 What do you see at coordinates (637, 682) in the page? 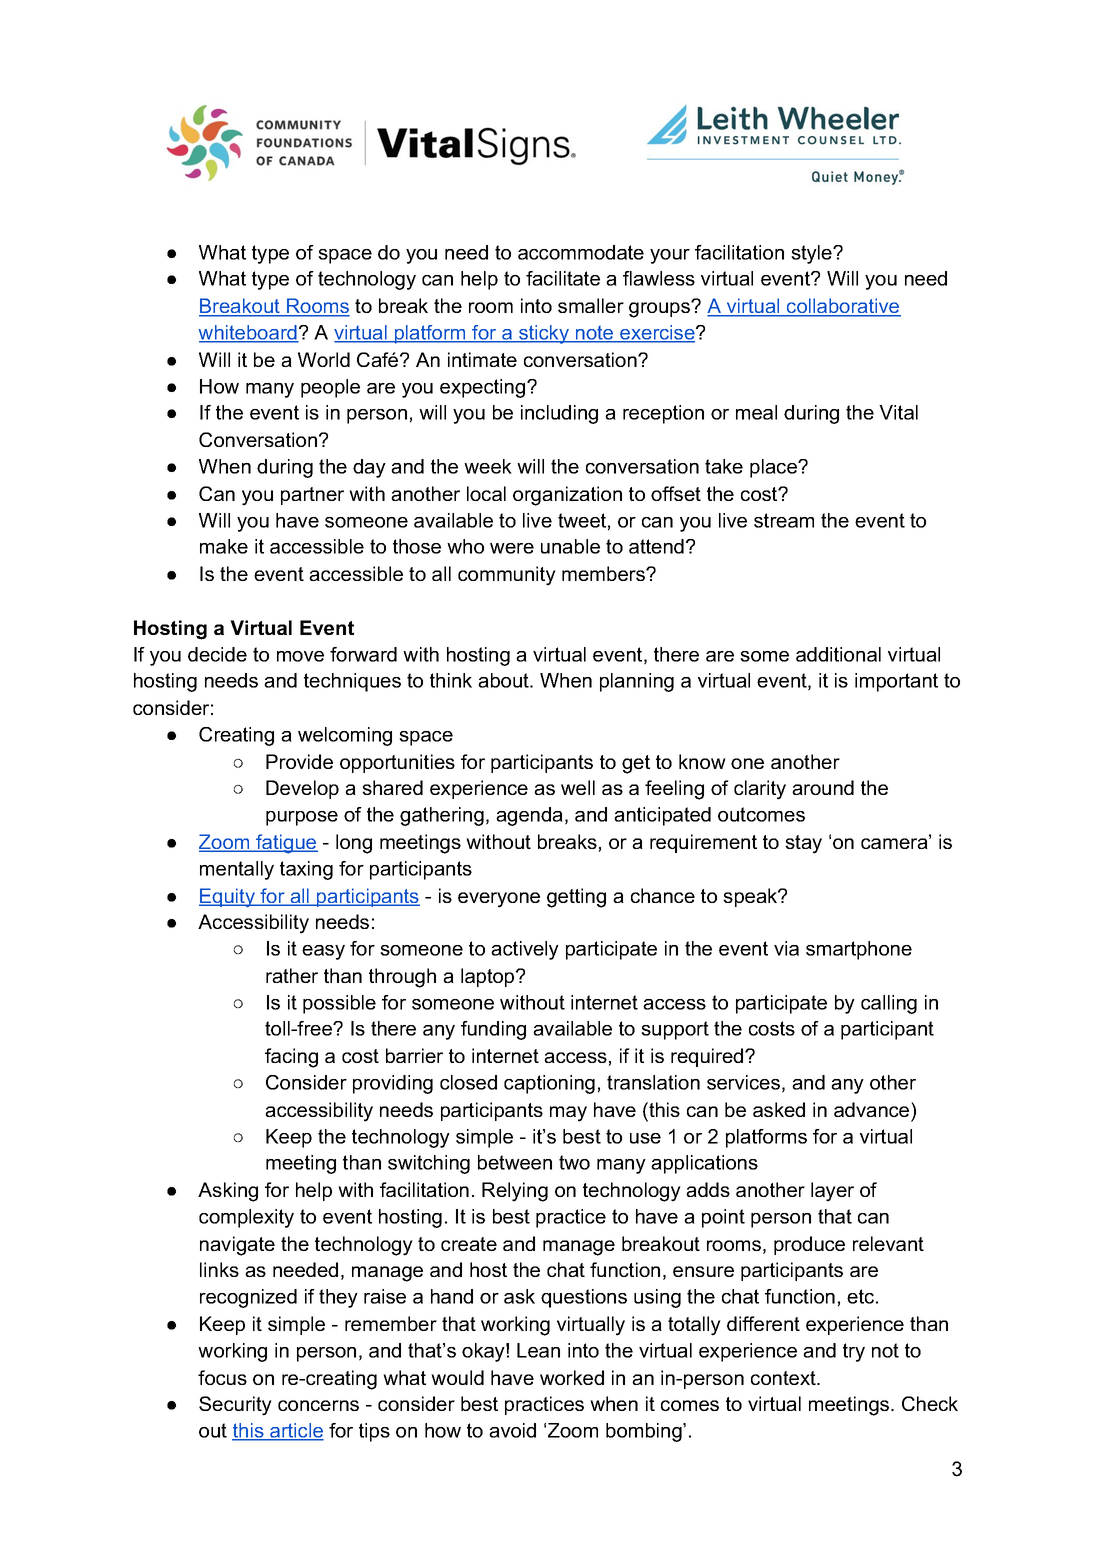
I see `planning` at bounding box center [637, 682].
